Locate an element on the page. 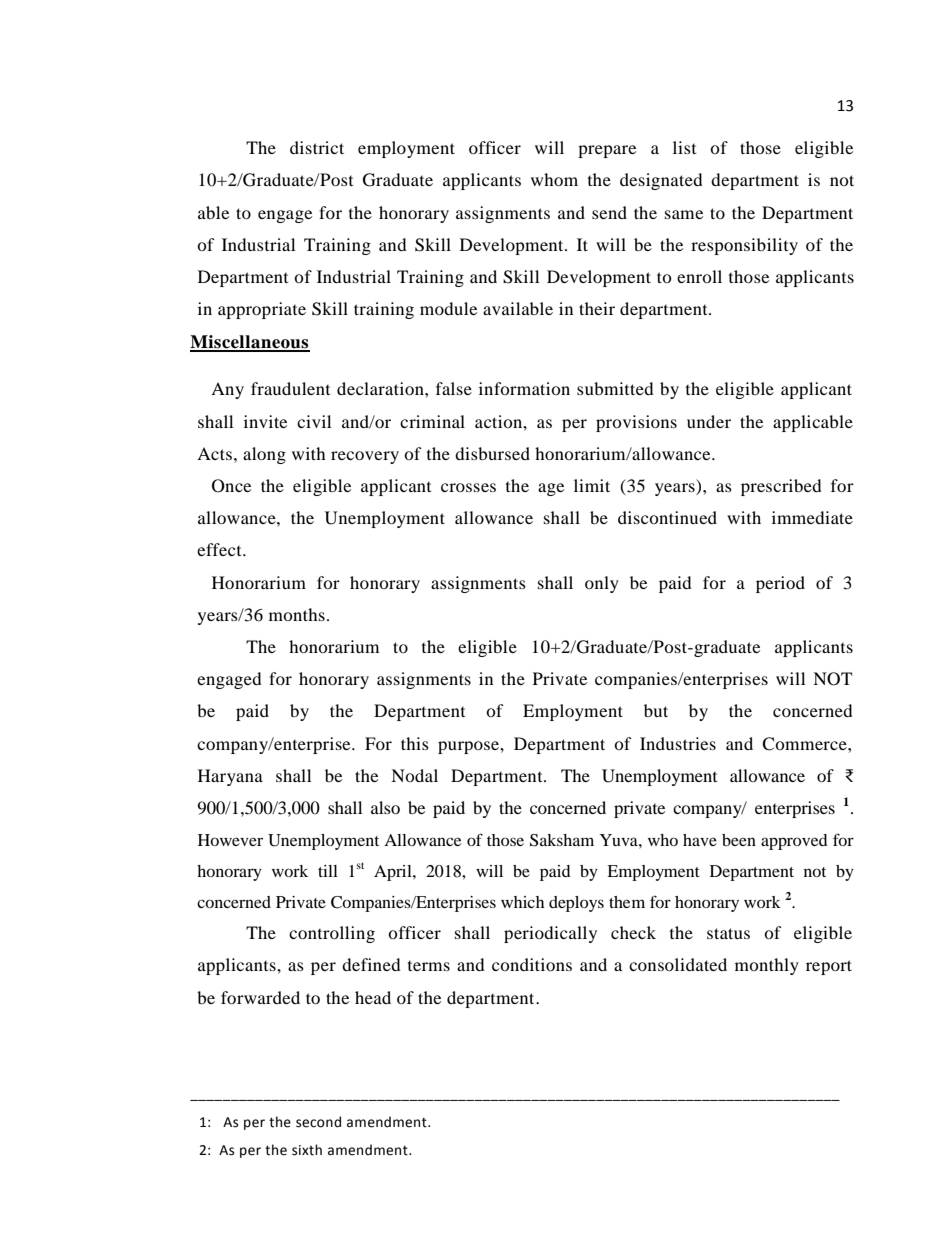 This page has width=952, height=1233. only is located at coordinates (602, 584).
